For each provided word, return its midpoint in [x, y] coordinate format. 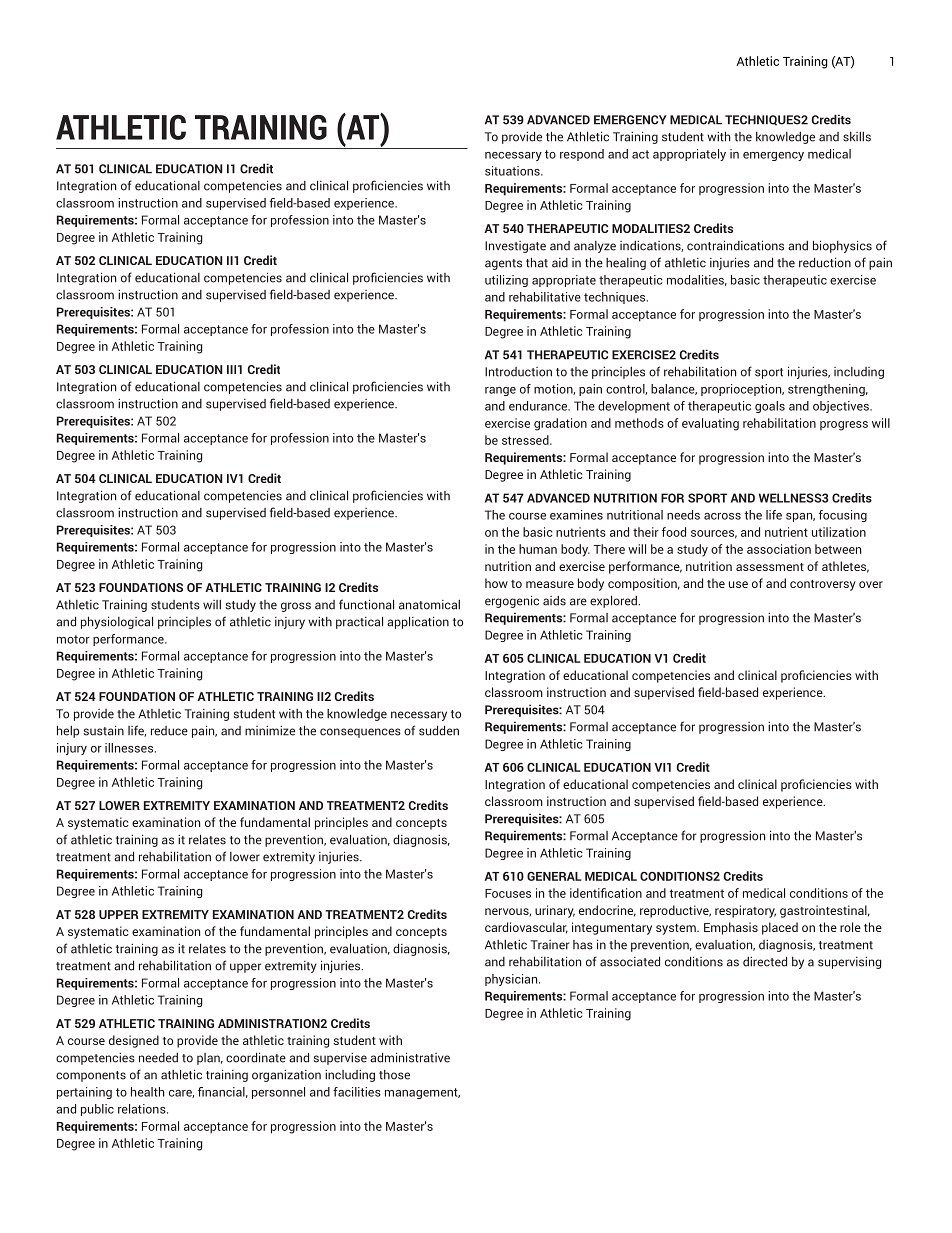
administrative [410, 1057]
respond [582, 155]
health [148, 1092]
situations [513, 171]
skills [857, 137]
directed [765, 961]
